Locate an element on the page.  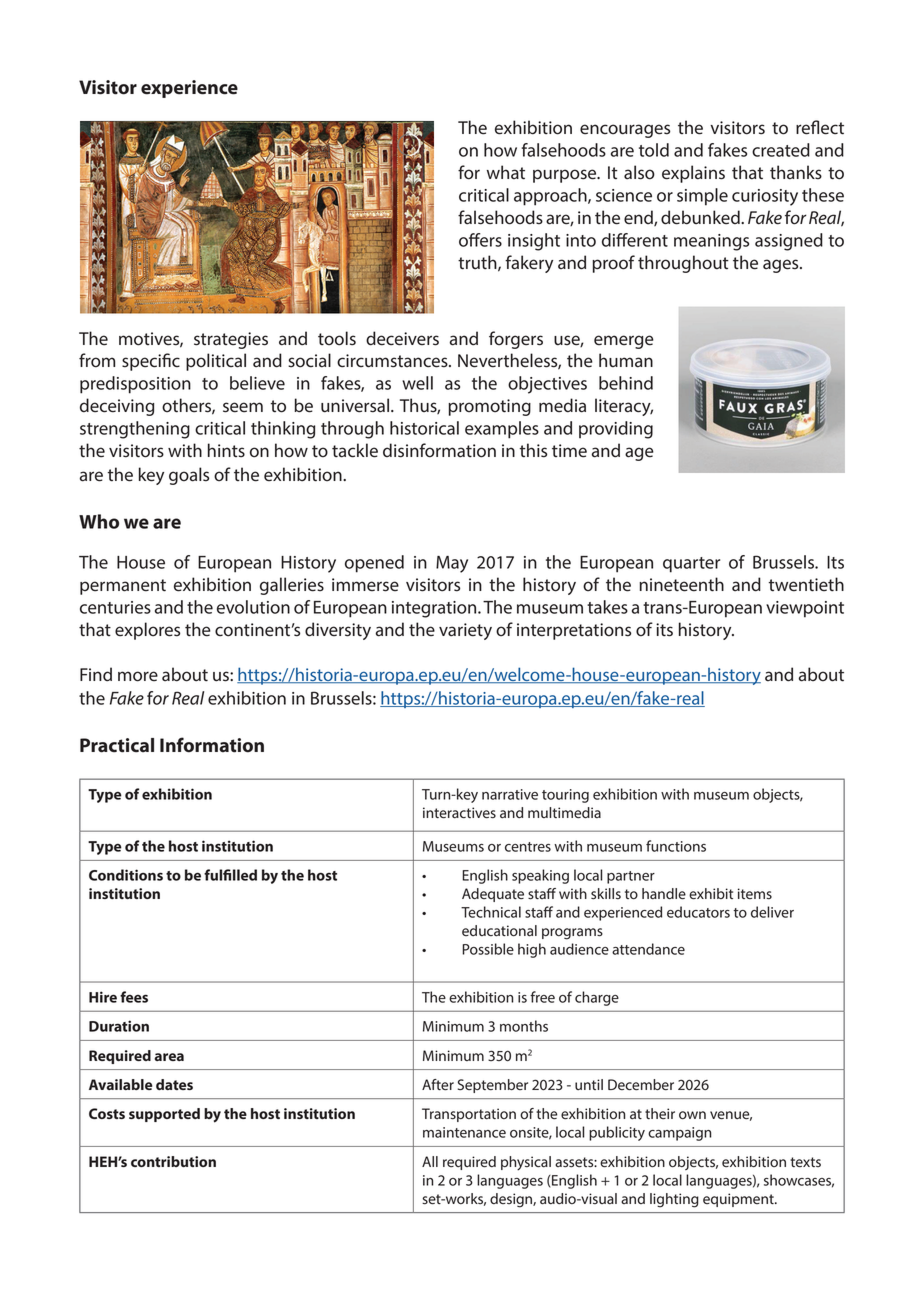
curiosity is located at coordinates (765, 197).
